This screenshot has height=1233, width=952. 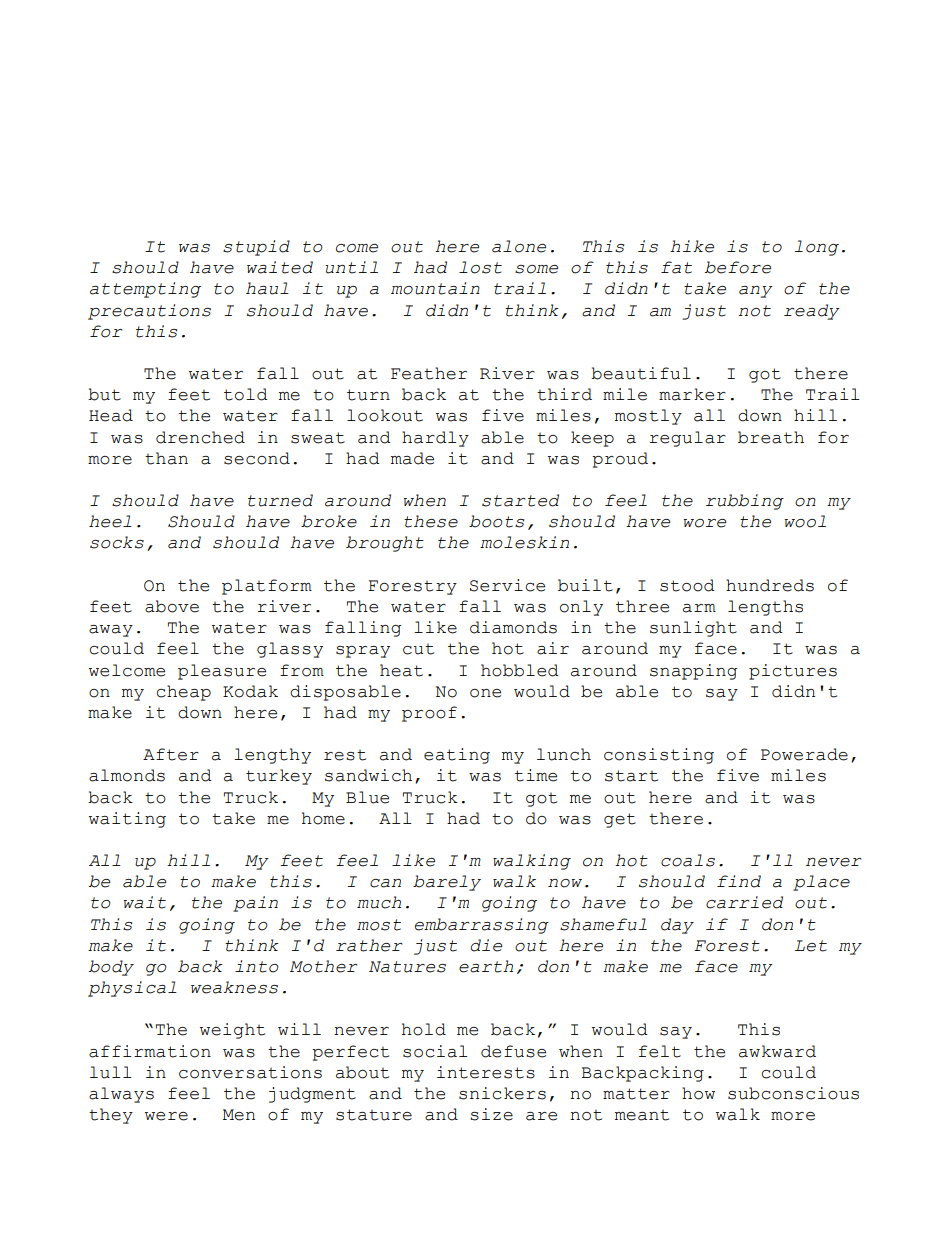 What do you see at coordinates (431, 521) in the screenshot?
I see `these` at bounding box center [431, 521].
